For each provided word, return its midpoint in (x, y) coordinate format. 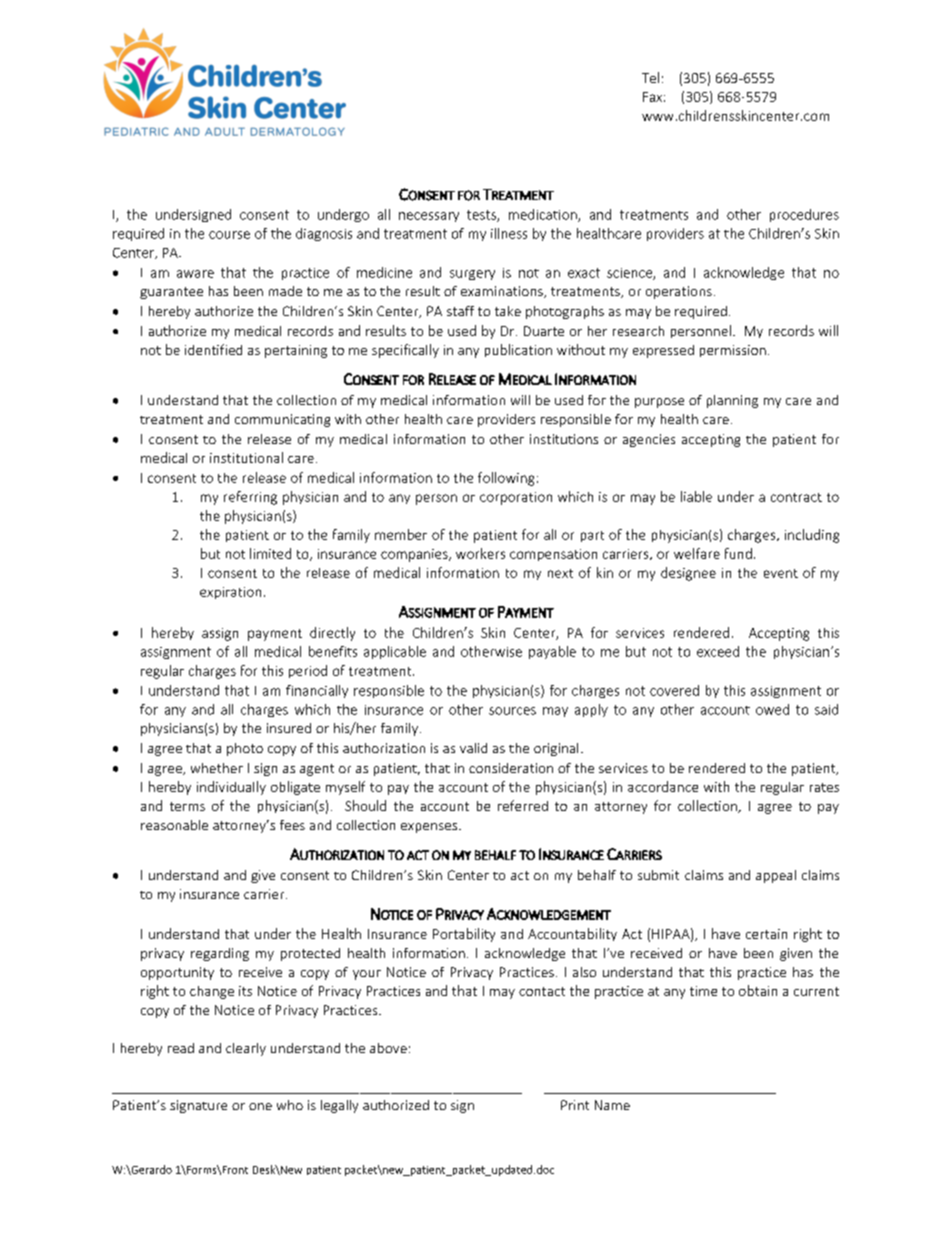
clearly (246, 1049)
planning (732, 401)
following (506, 479)
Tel (650, 77)
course (229, 235)
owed (772, 709)
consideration (511, 768)
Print (575, 1105)
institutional (246, 457)
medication (544, 215)
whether (217, 768)
